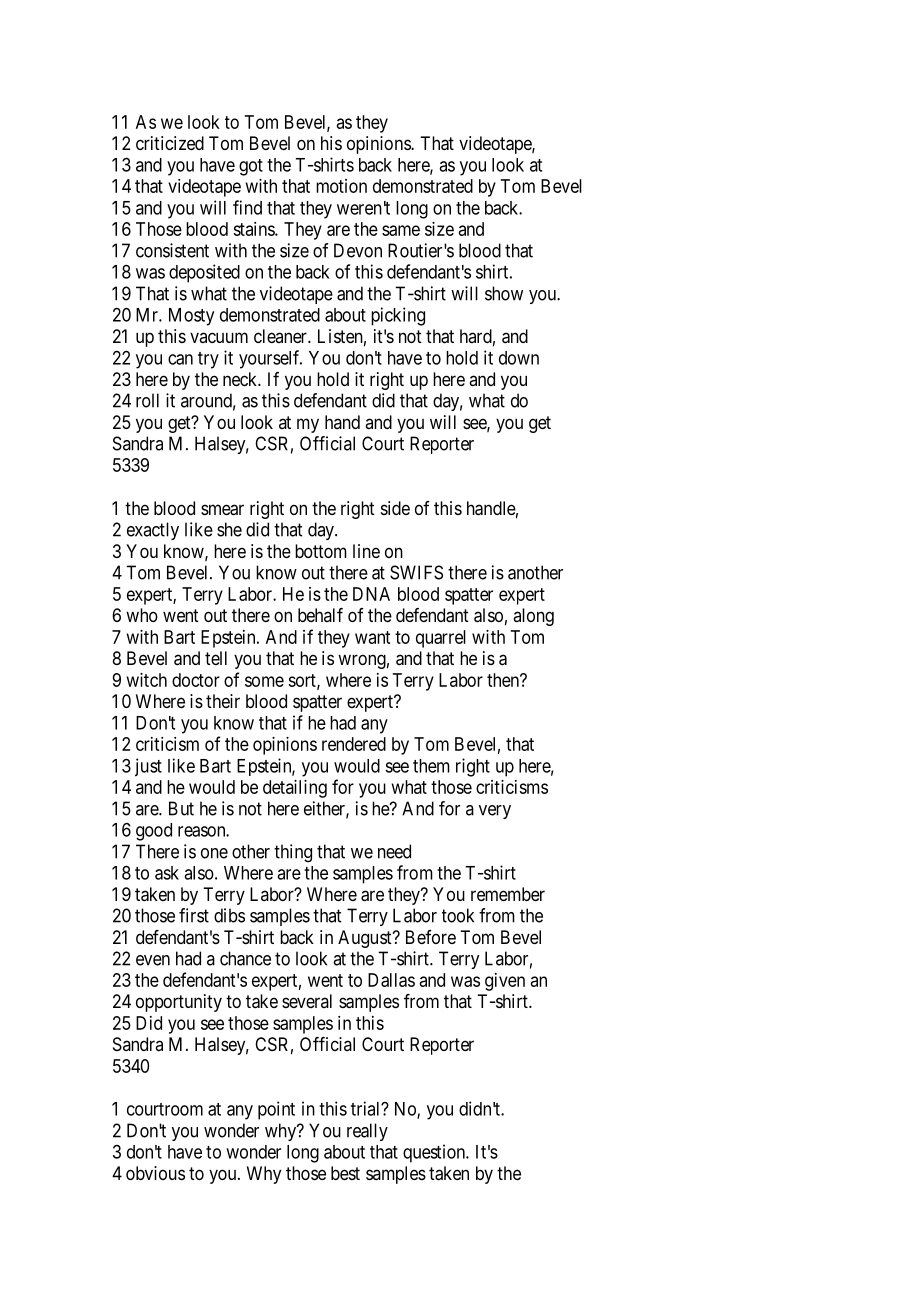 This screenshot has width=924, height=1308. Describe the element at coordinates (222, 510) in the screenshot. I see `smear` at that location.
